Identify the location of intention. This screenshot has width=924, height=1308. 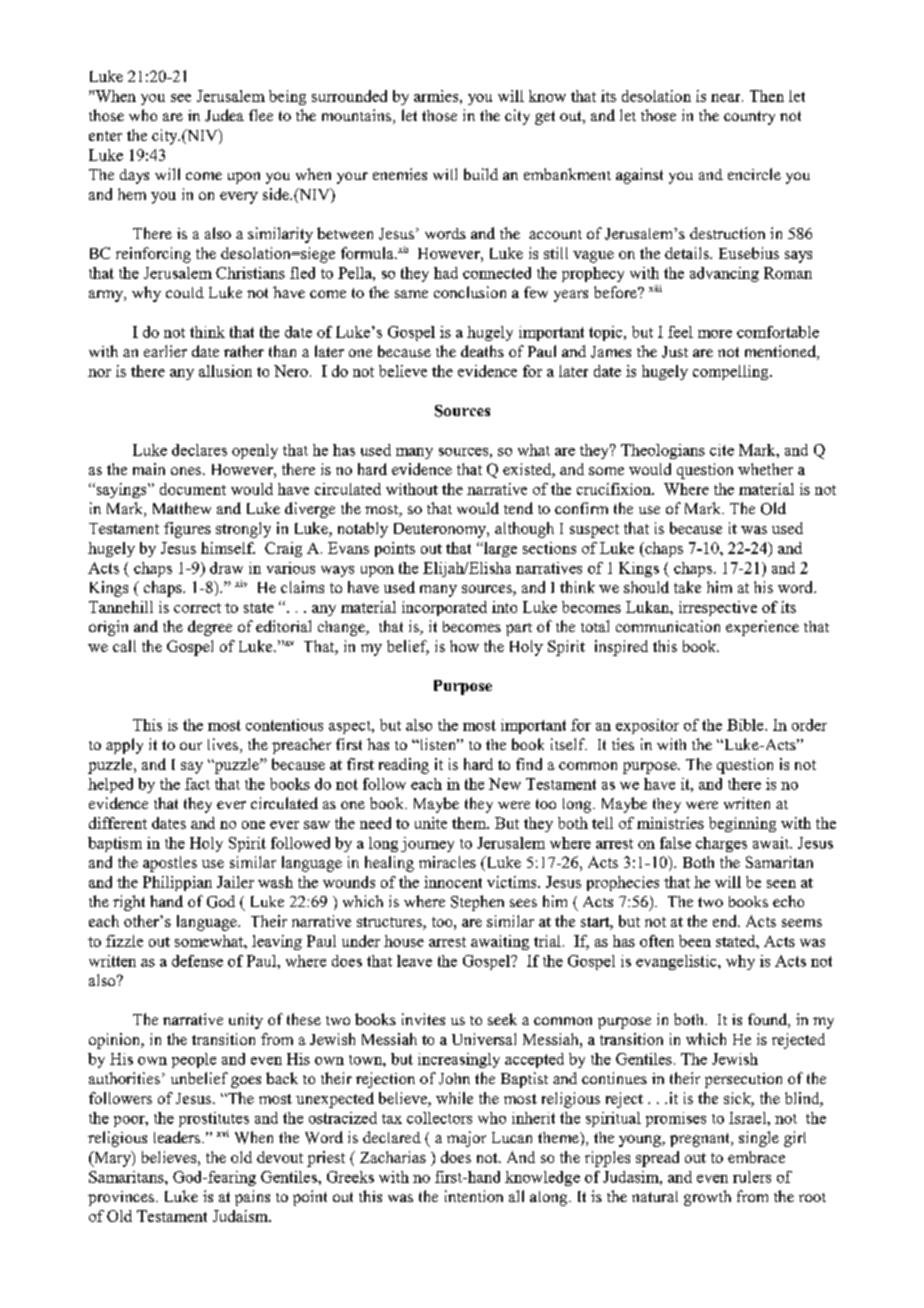
(474, 1196).
